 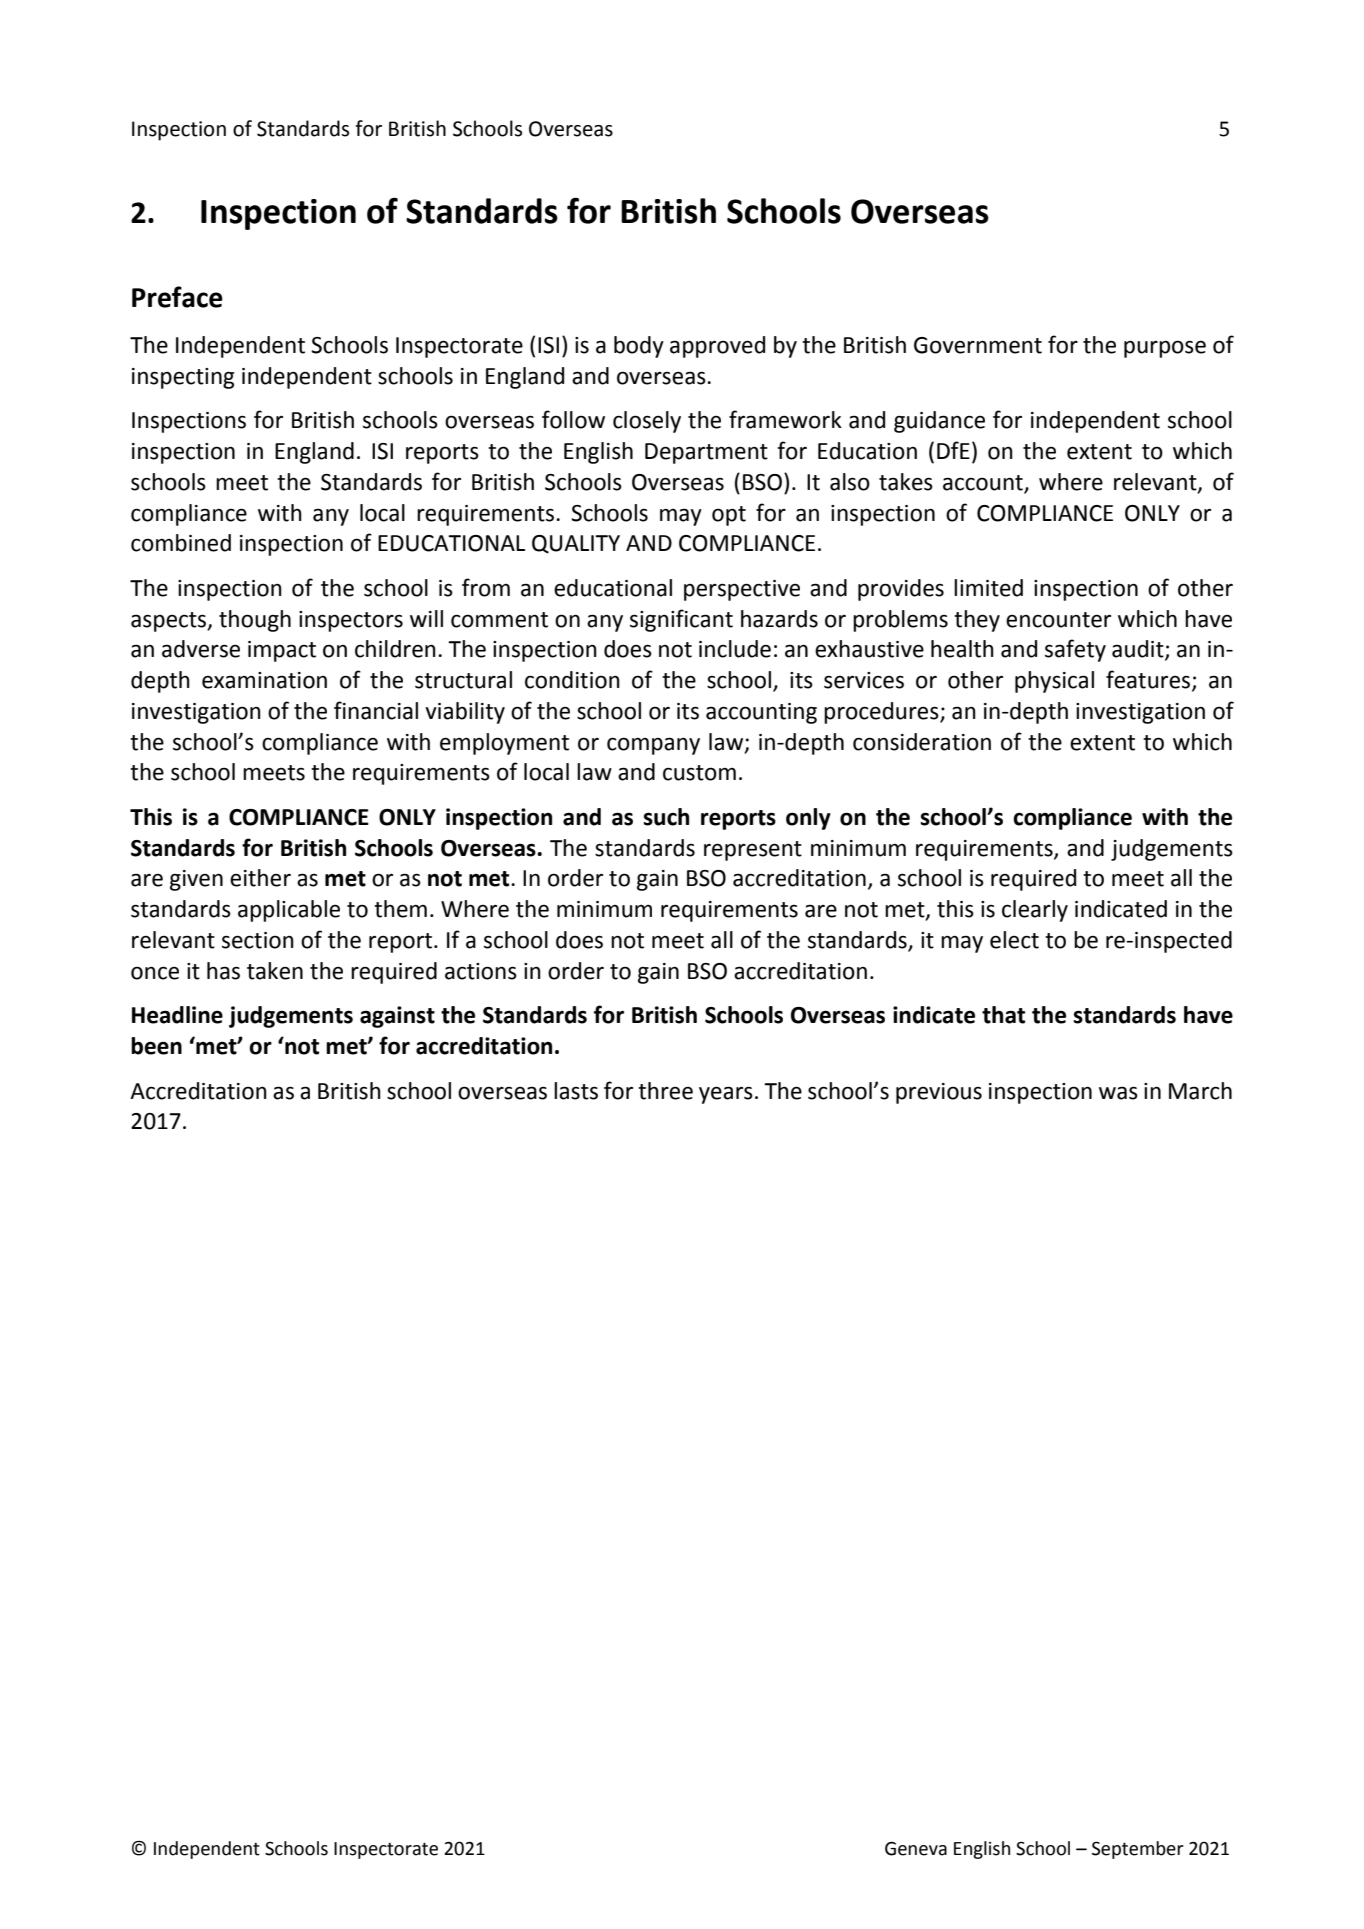 I want to click on three, so click(x=665, y=1091).
